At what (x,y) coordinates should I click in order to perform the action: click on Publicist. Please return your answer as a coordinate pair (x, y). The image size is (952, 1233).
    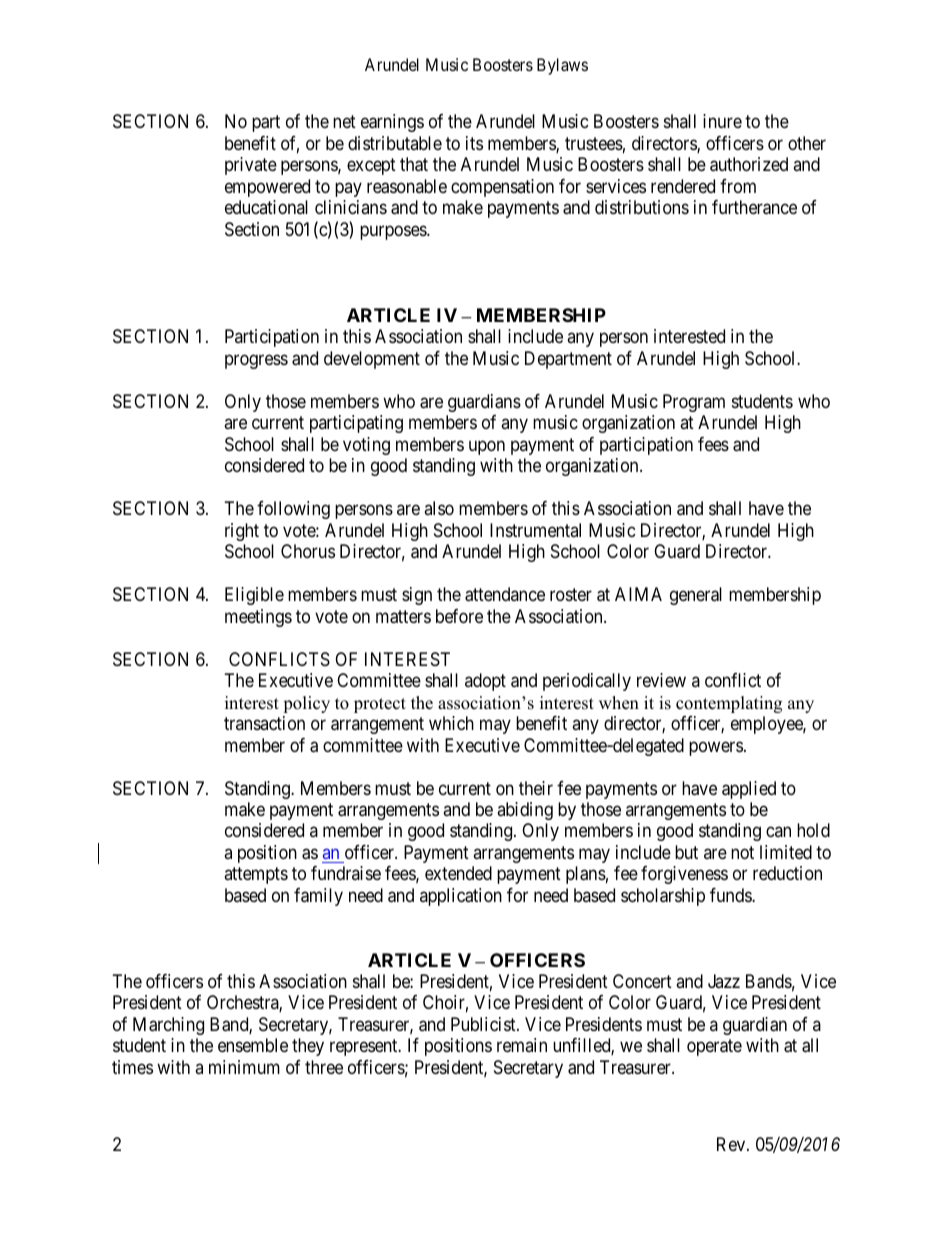
    Looking at the image, I should click on (484, 1024).
